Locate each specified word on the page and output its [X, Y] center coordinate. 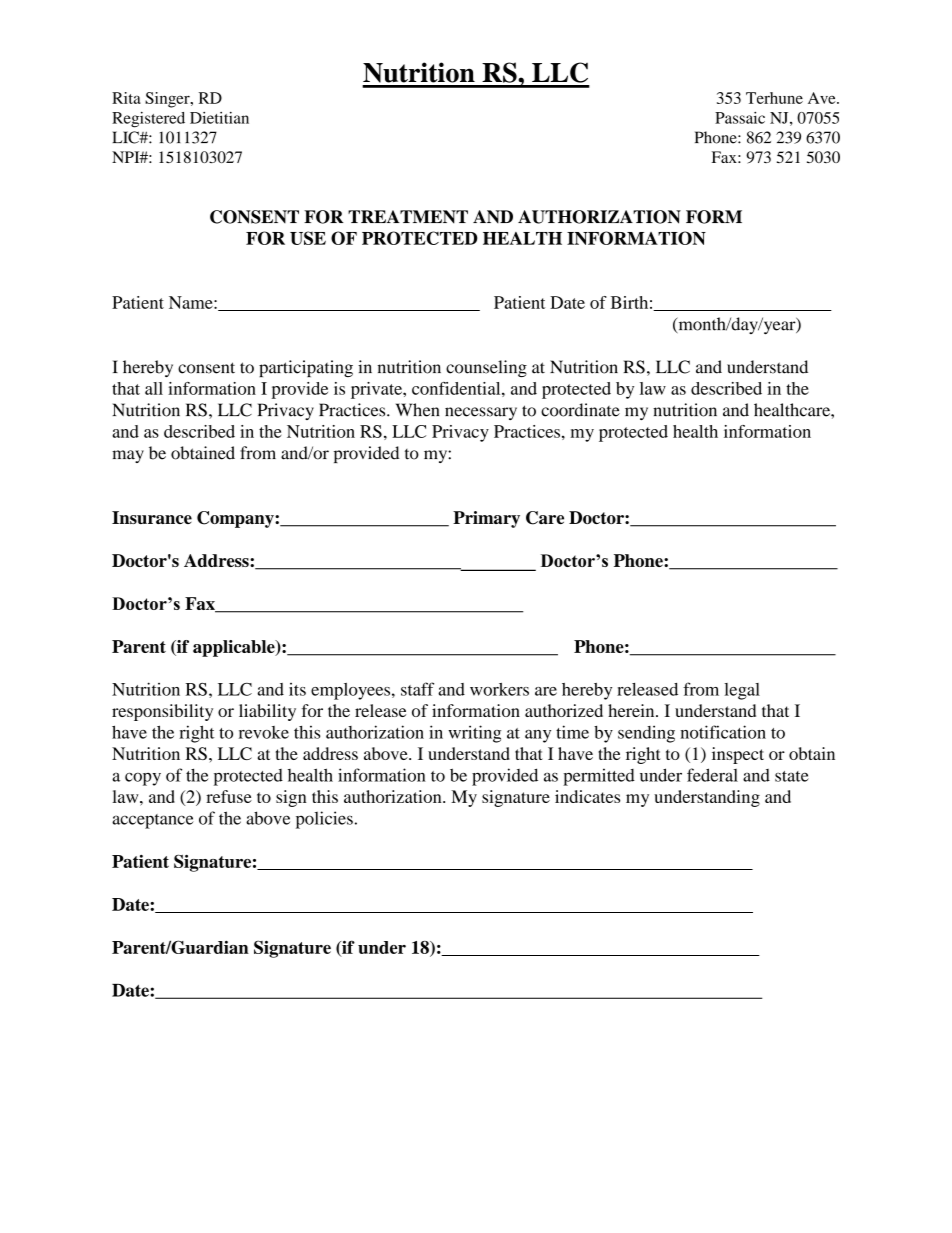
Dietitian [219, 118]
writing [474, 734]
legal [742, 691]
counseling [486, 368]
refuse [229, 796]
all [154, 388]
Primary [486, 519]
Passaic [740, 118]
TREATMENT [408, 217]
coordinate [580, 410]
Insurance [152, 517]
